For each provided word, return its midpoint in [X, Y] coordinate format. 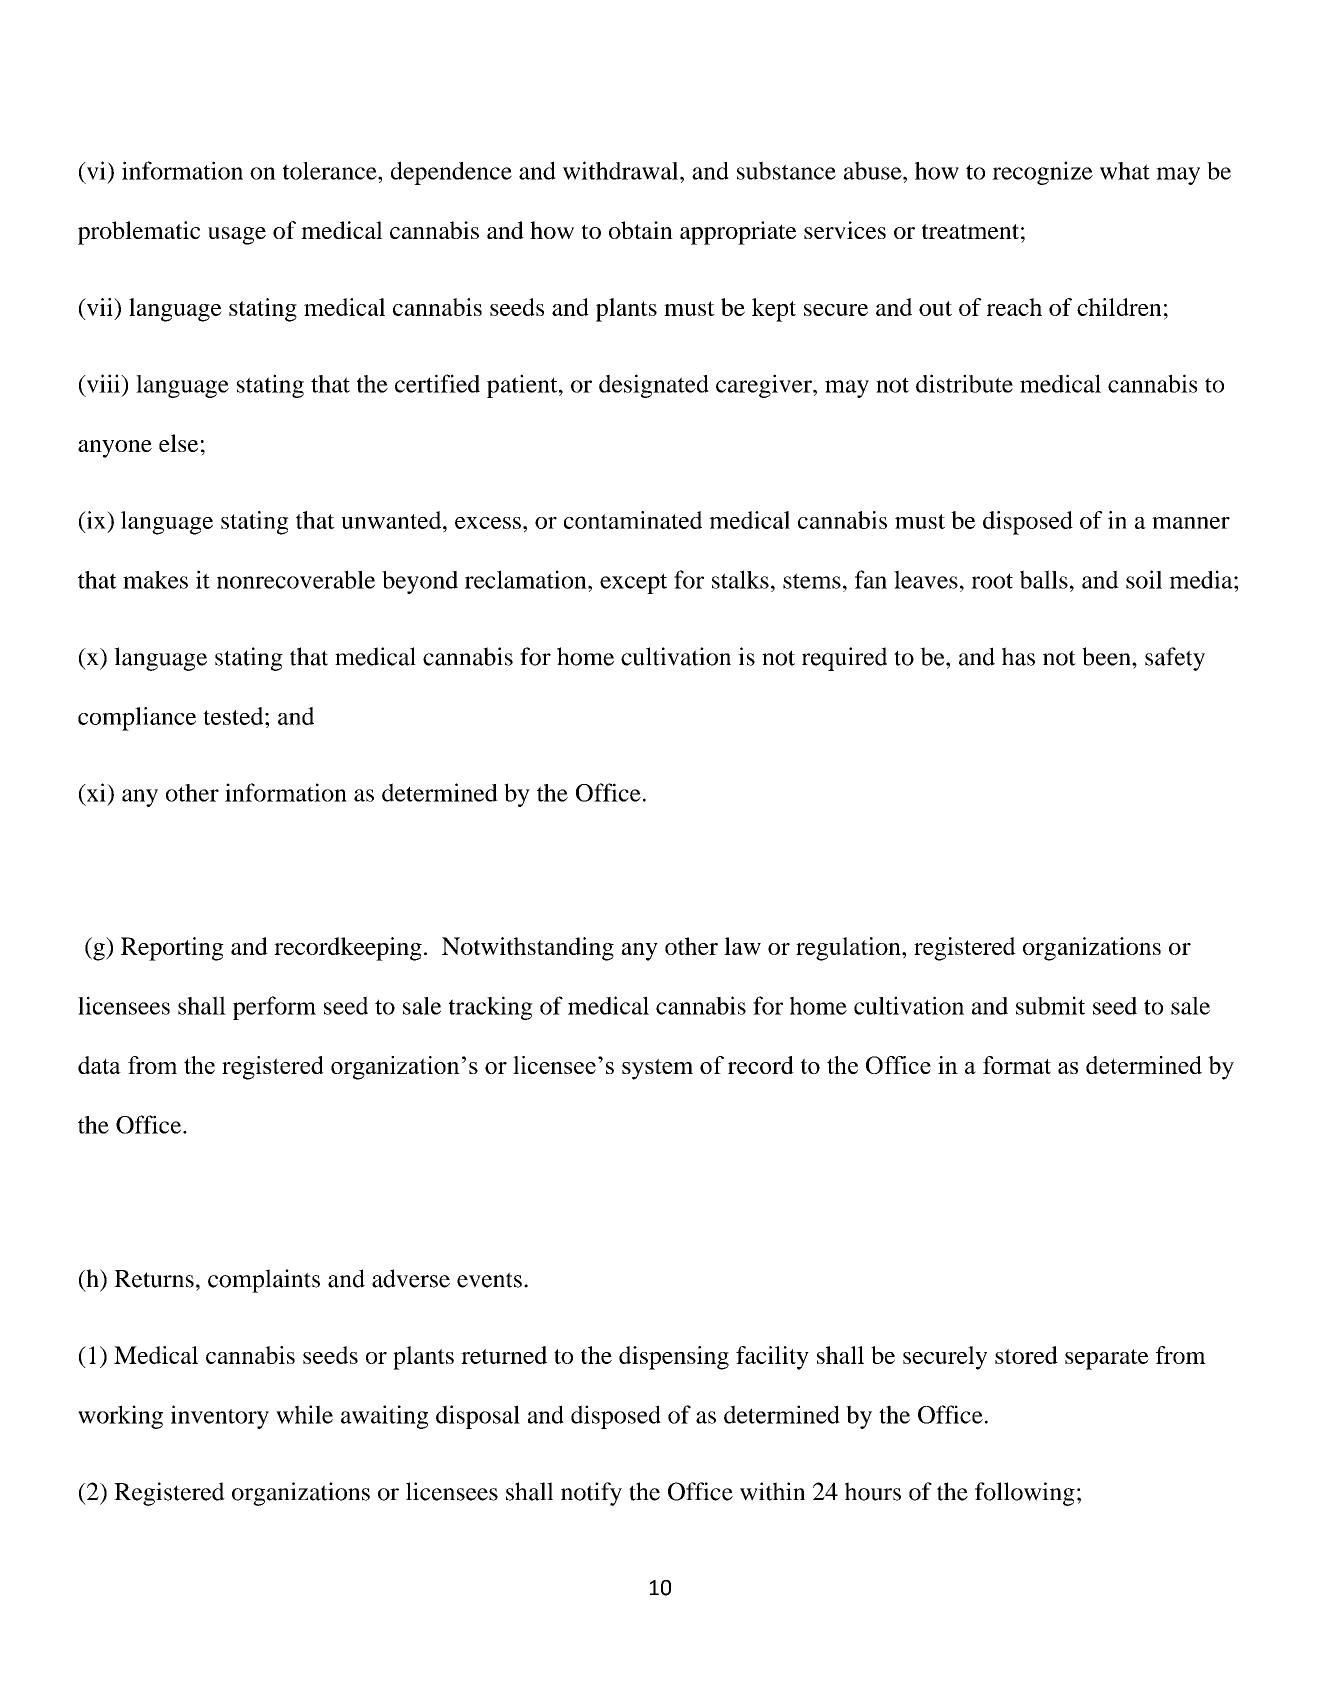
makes [155, 580]
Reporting [172, 949]
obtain [641, 230]
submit [1050, 1005]
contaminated [633, 520]
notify [591, 1494]
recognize [1042, 173]
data [99, 1065]
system [657, 1069]
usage [237, 236]
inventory [220, 1417]
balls [1044, 579]
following [1025, 1494]
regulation [849, 949]
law [742, 946]
